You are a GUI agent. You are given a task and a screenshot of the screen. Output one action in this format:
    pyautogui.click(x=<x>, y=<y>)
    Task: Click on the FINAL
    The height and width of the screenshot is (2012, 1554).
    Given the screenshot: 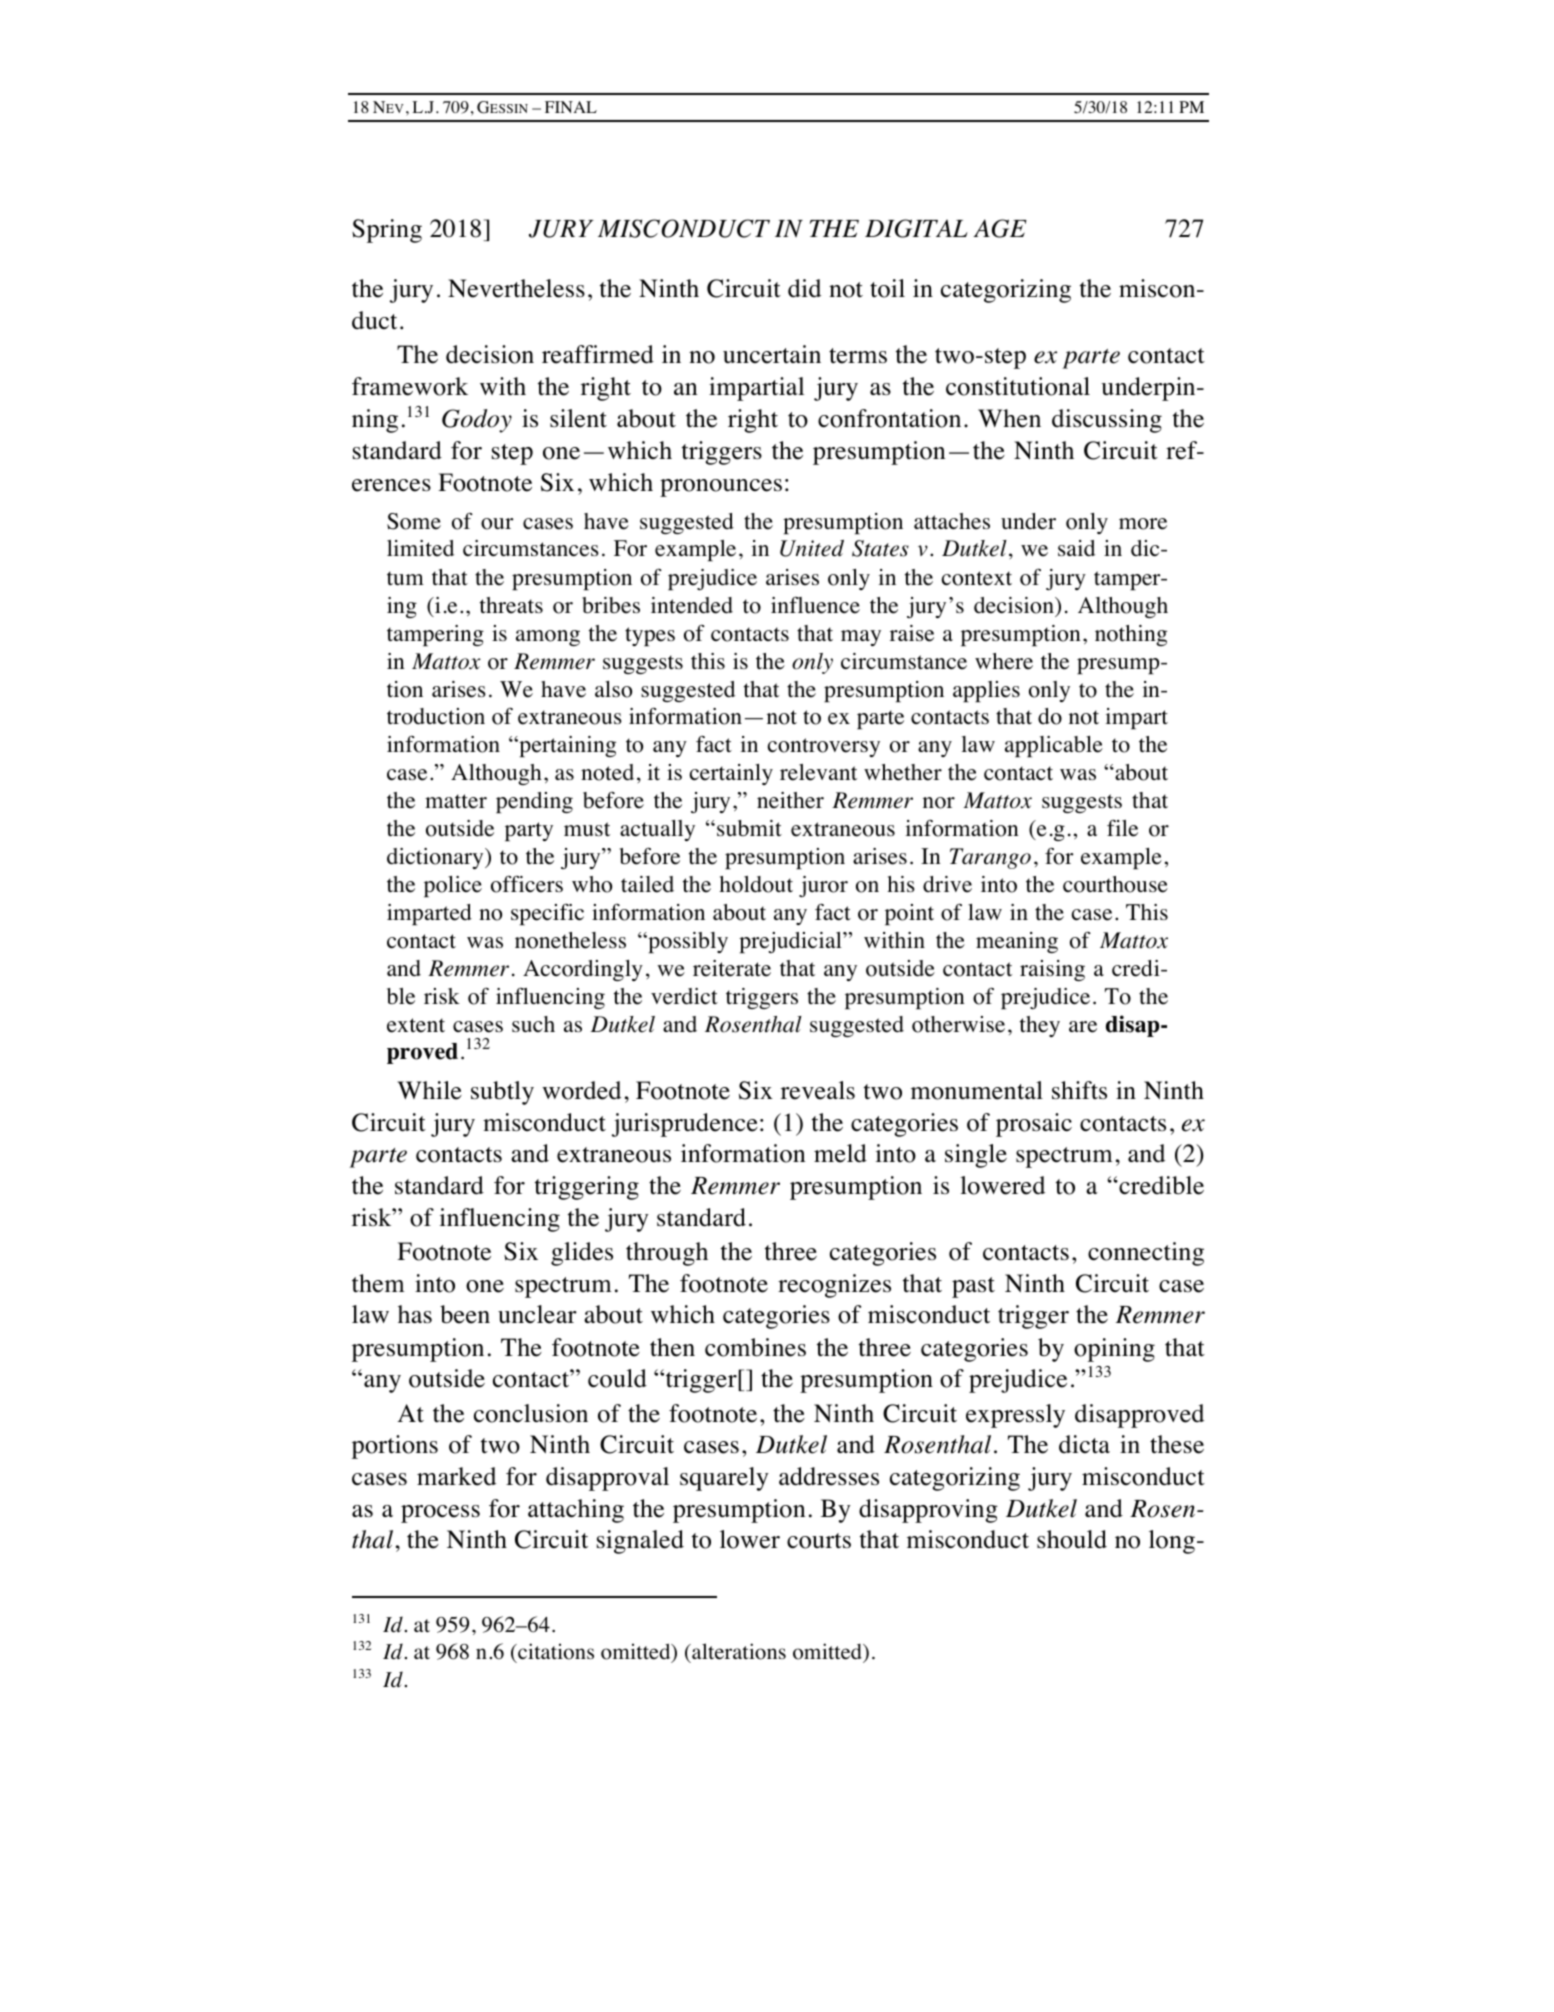 What is the action you would take?
    pyautogui.click(x=571, y=107)
